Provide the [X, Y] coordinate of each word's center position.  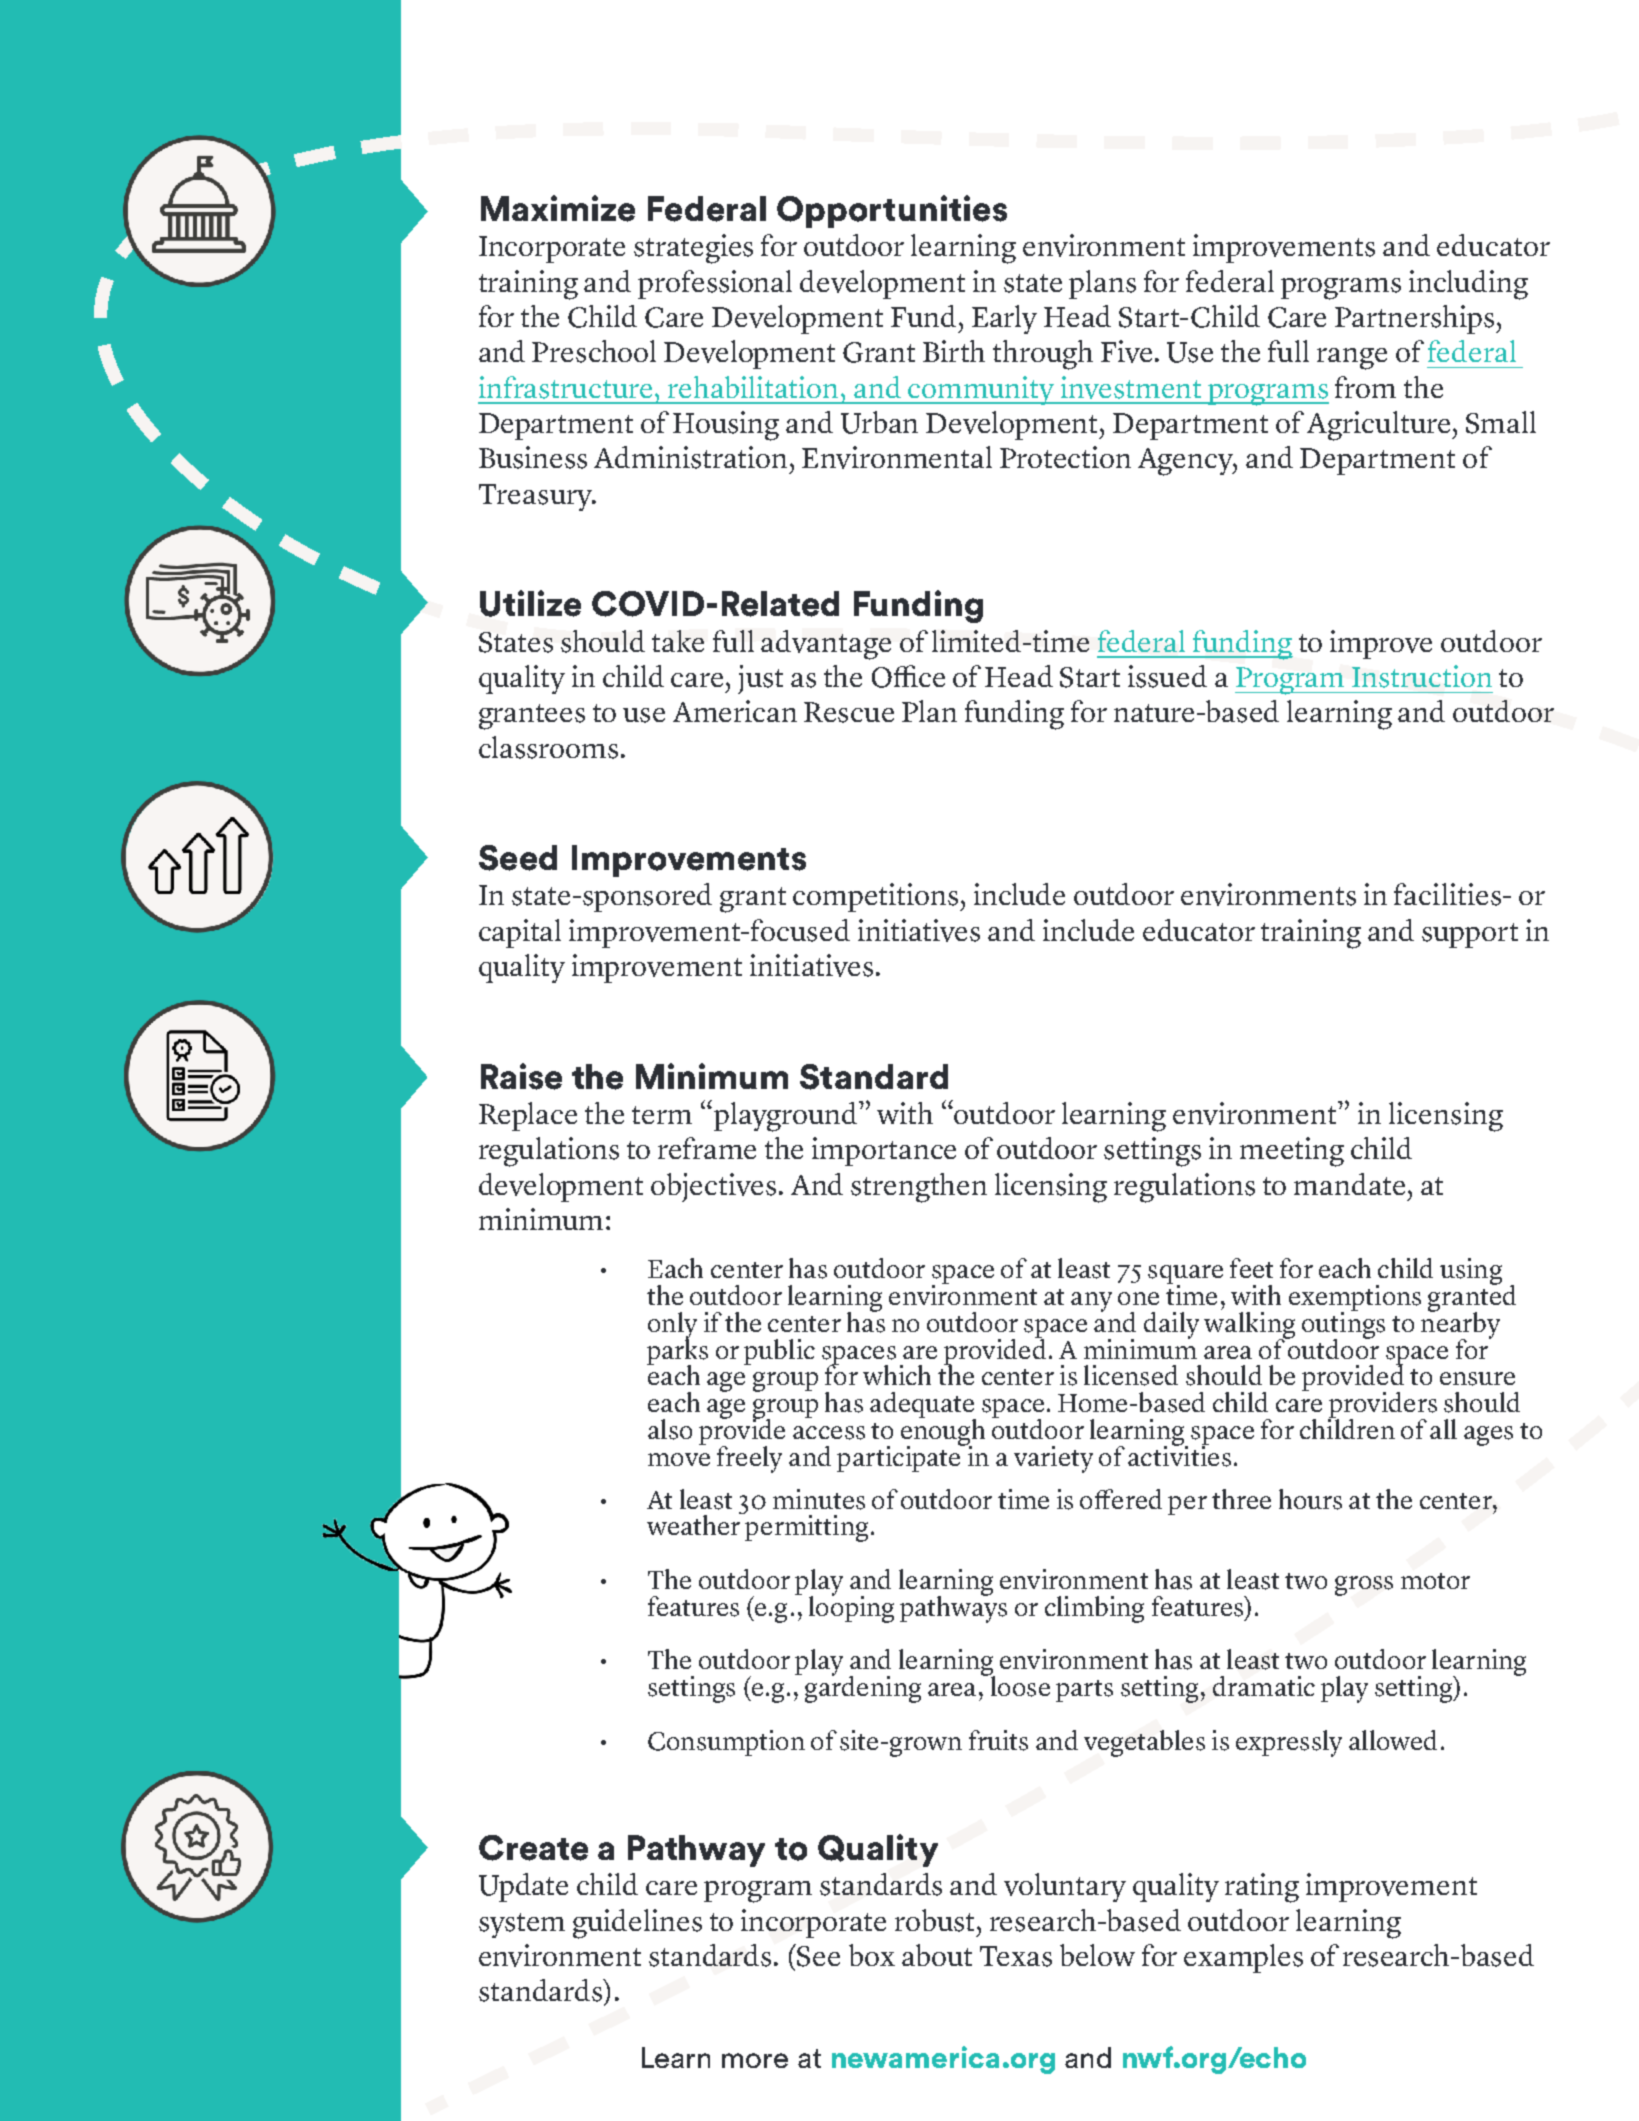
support [1470, 935]
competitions [877, 897]
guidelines [637, 1924]
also [670, 1429]
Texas [1016, 1956]
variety [1053, 1459]
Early [1004, 319]
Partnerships [1416, 319]
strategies [693, 249]
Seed [518, 858]
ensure [1477, 1379]
